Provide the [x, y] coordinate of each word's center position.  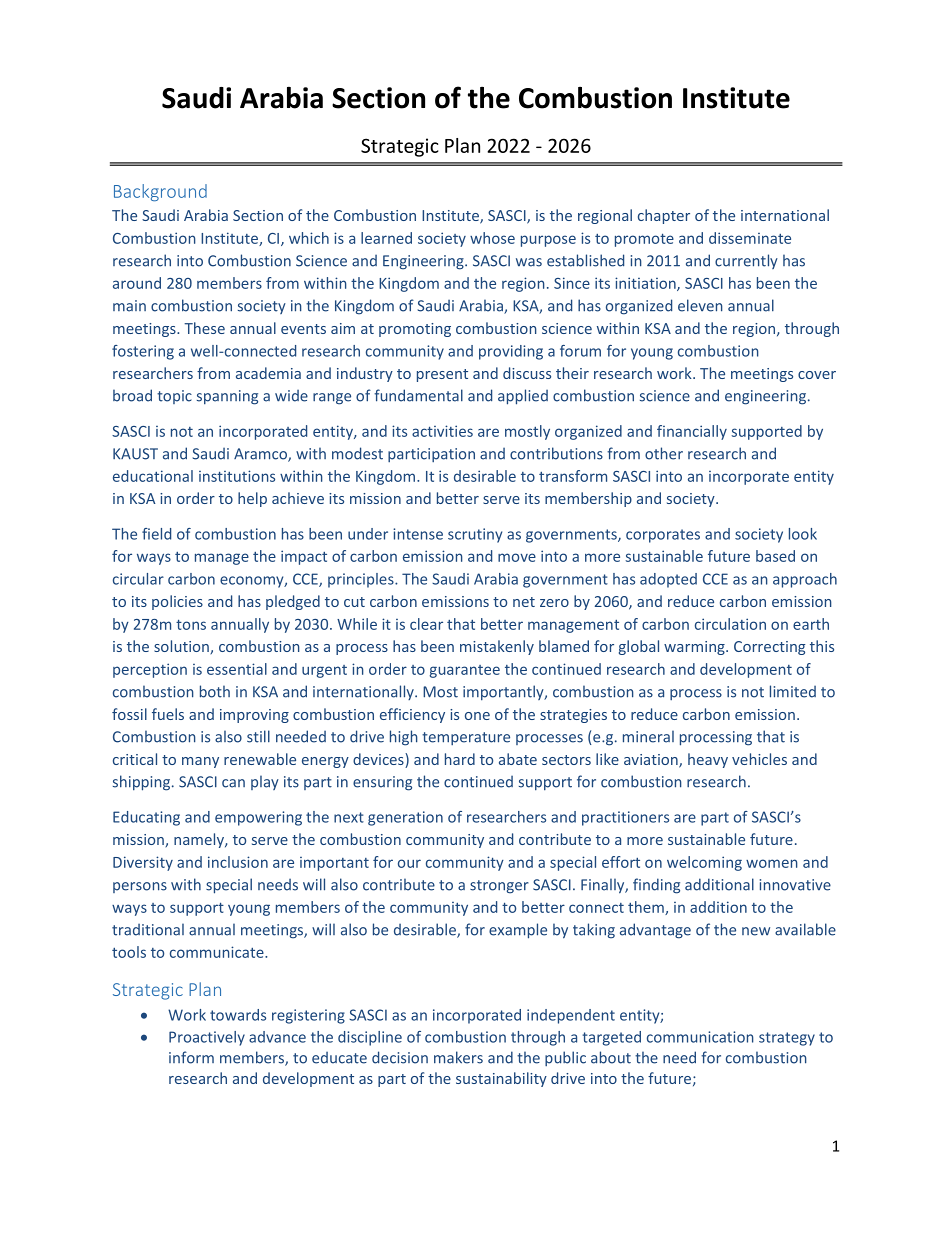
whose [492, 238]
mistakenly [497, 647]
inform [191, 1057]
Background [160, 192]
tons [191, 624]
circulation [730, 624]
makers [458, 1057]
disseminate [750, 238]
